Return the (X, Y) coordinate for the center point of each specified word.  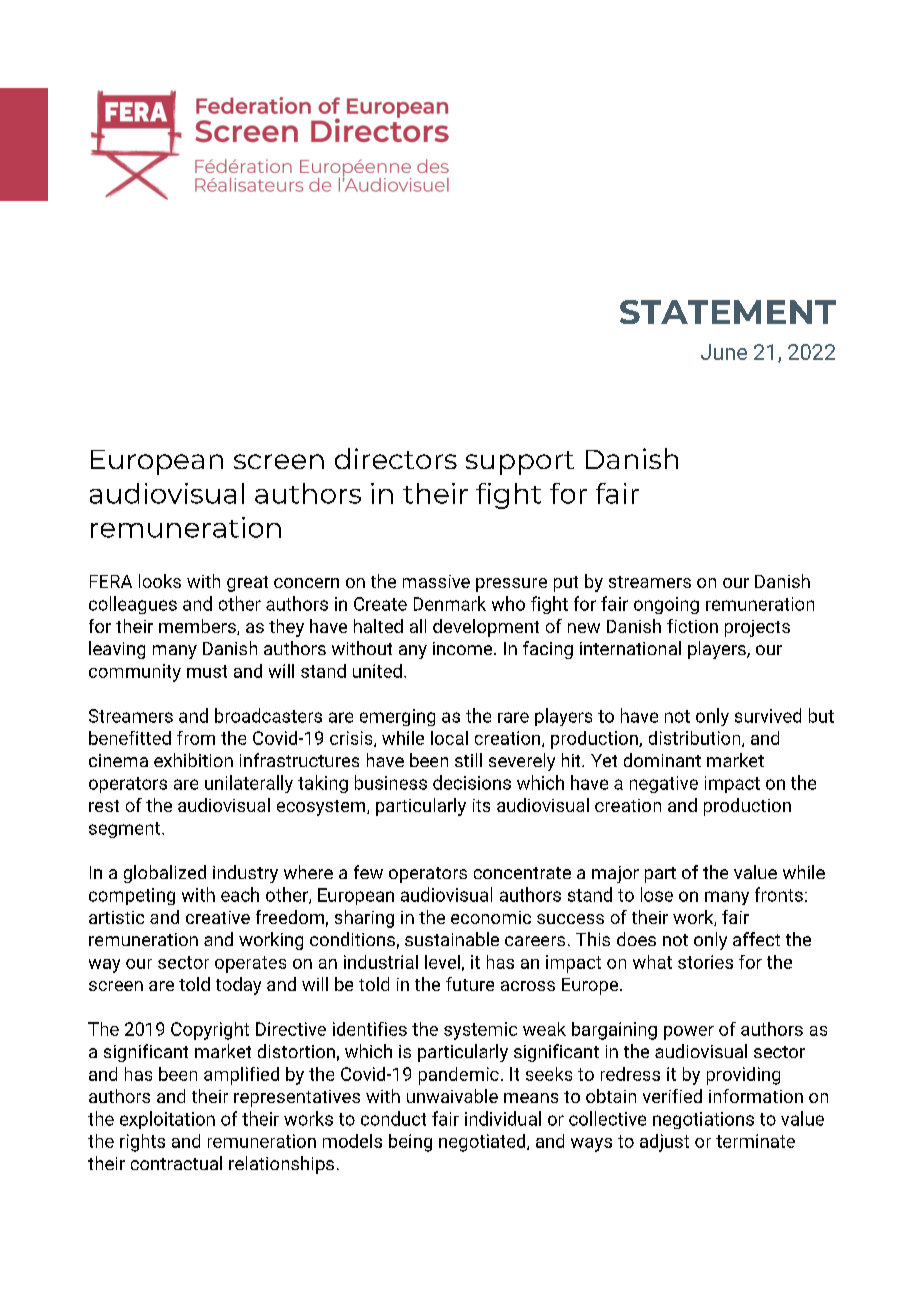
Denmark (450, 603)
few (368, 872)
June (724, 352)
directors (396, 458)
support (520, 463)
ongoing (666, 605)
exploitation (167, 1120)
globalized (165, 874)
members (198, 627)
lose (657, 894)
